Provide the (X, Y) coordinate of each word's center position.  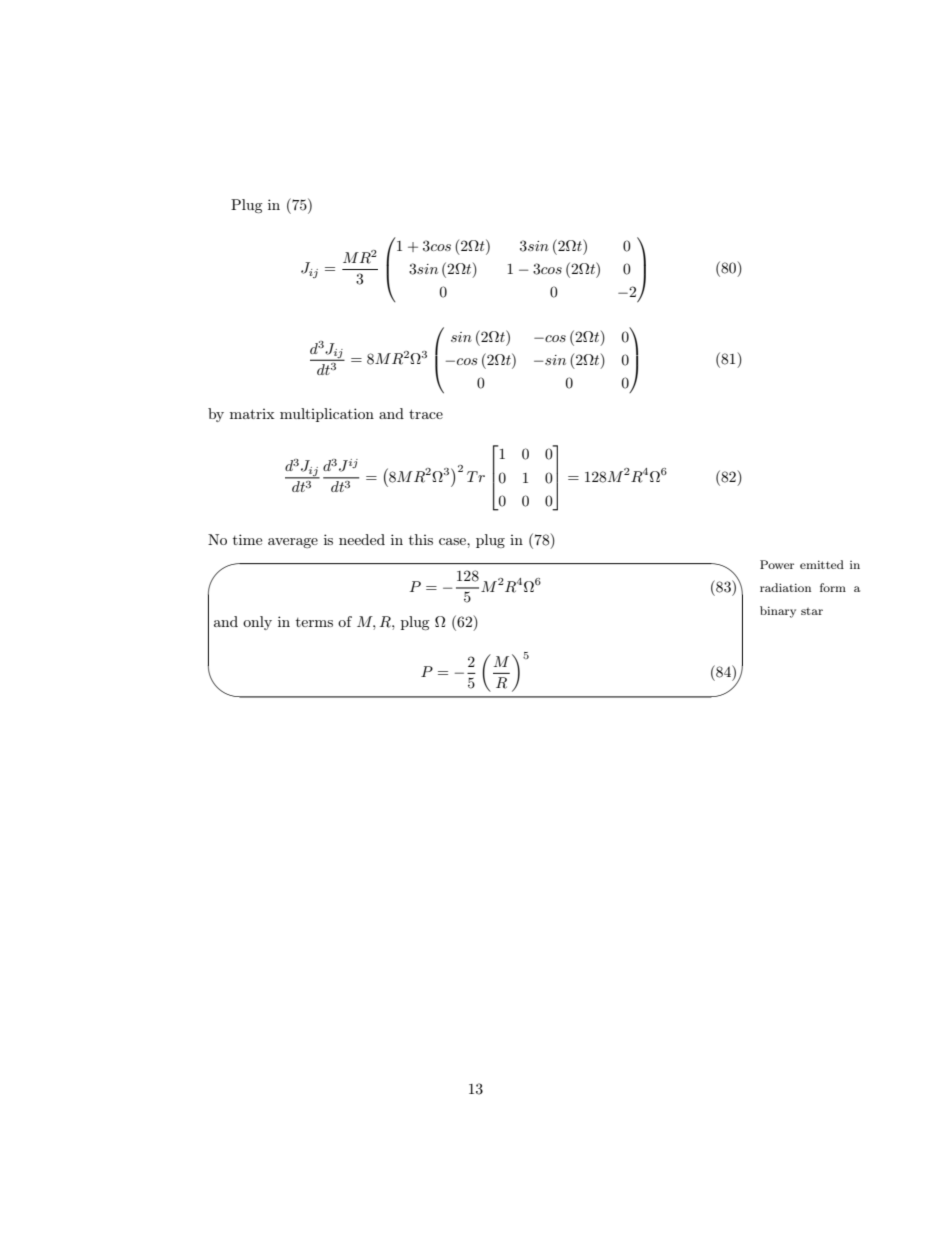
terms (314, 622)
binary (778, 612)
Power (777, 564)
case (453, 541)
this (421, 539)
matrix (252, 414)
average (293, 543)
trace (426, 414)
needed (362, 539)
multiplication (327, 415)
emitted (822, 564)
